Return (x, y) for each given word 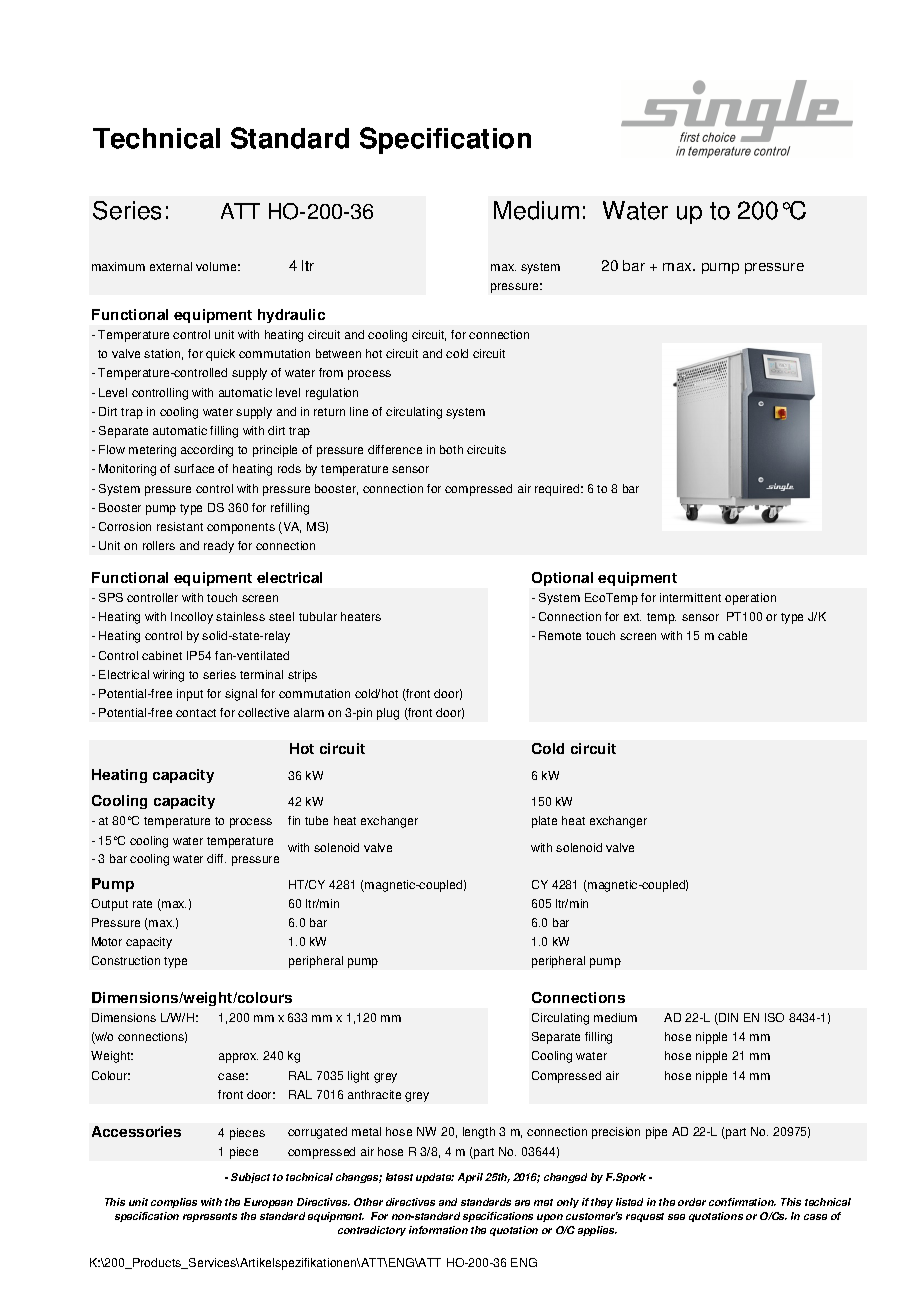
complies (174, 1203)
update (435, 1178)
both (451, 449)
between (338, 353)
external (171, 266)
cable (732, 635)
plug (388, 714)
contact (196, 713)
